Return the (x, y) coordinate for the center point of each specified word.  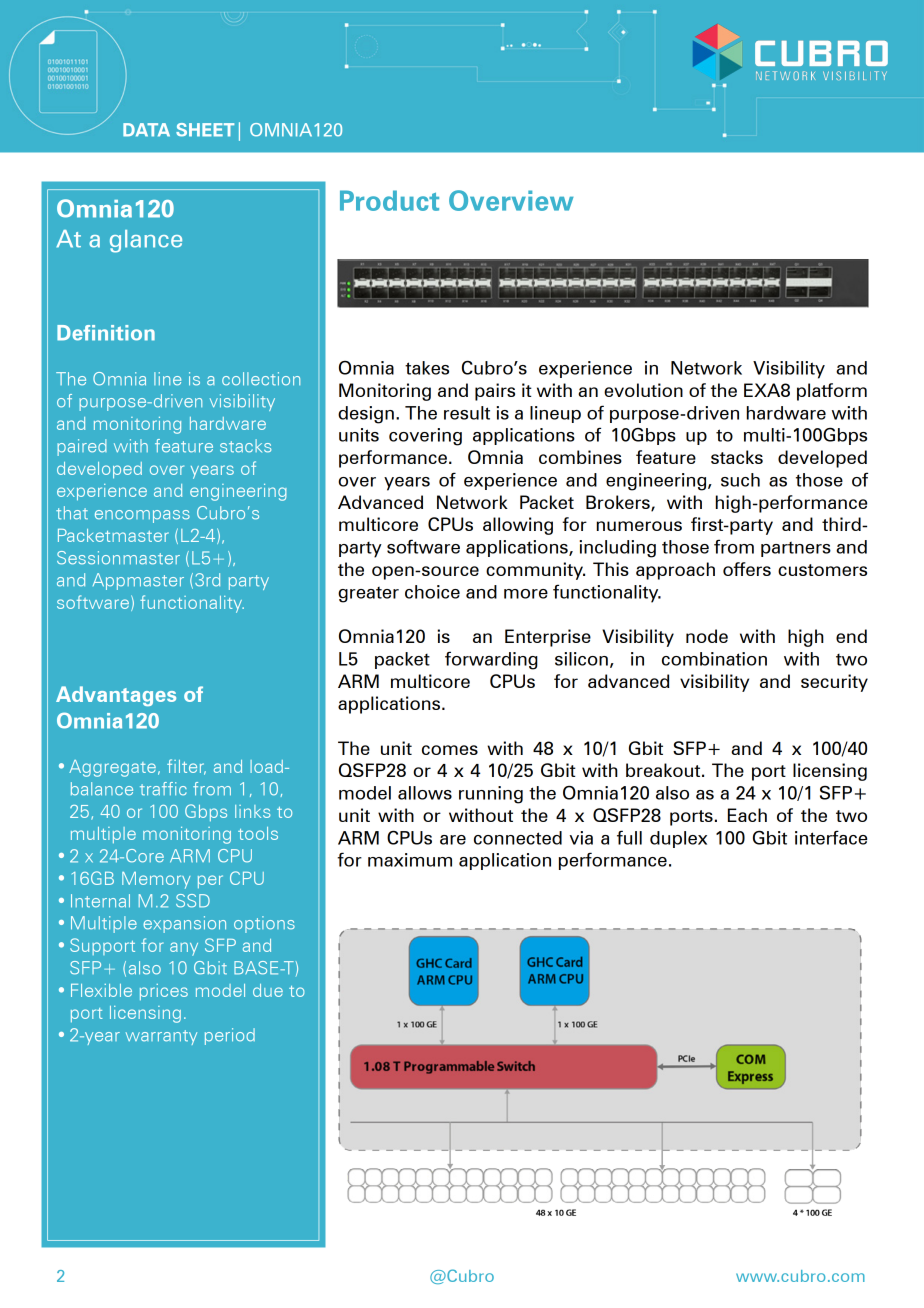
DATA (146, 130)
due (268, 990)
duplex (678, 839)
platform (832, 392)
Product (389, 200)
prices (164, 992)
